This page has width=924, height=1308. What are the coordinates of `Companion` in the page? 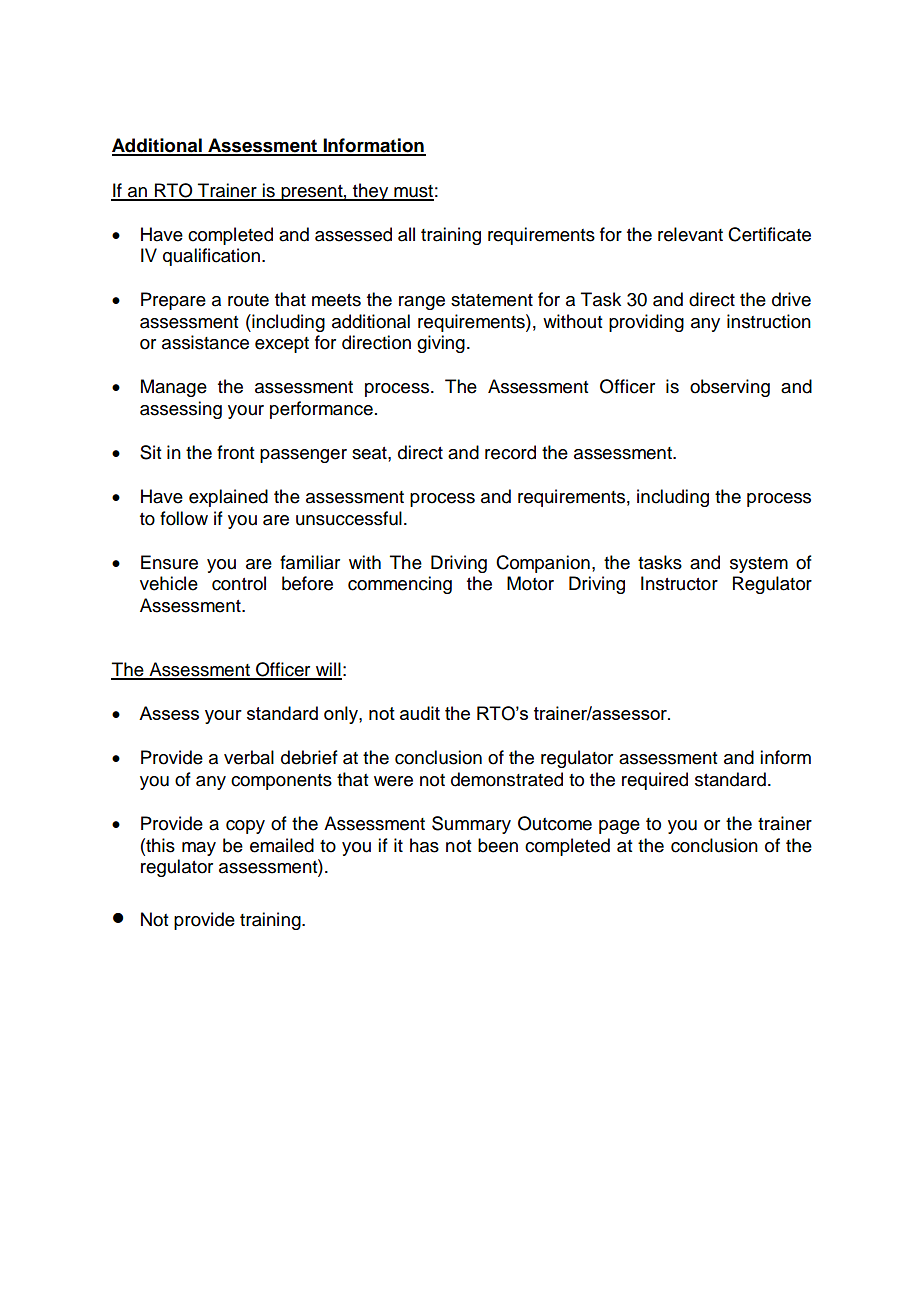 It's located at (543, 564).
